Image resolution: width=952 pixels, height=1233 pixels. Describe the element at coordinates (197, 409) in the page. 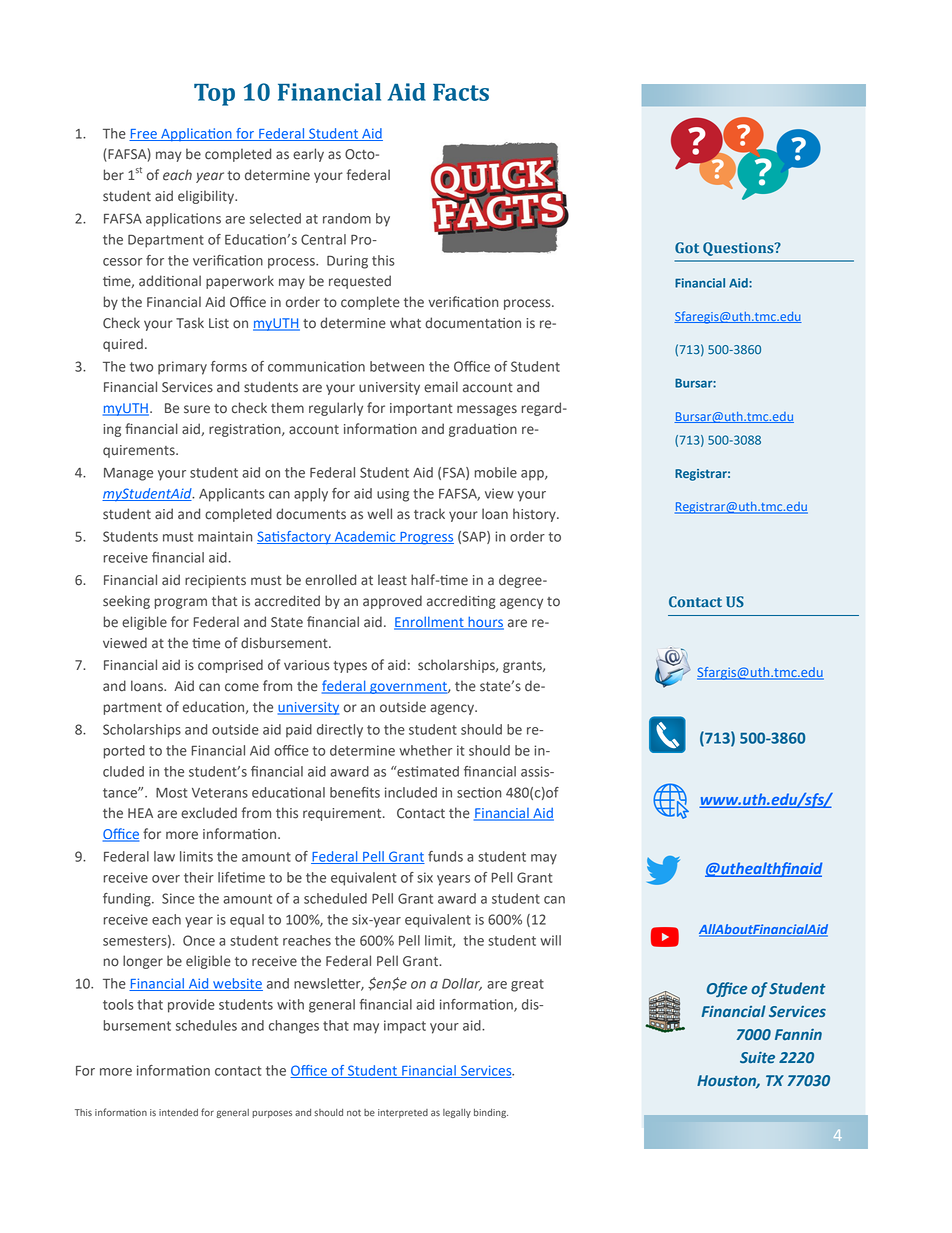

I see `sure` at that location.
